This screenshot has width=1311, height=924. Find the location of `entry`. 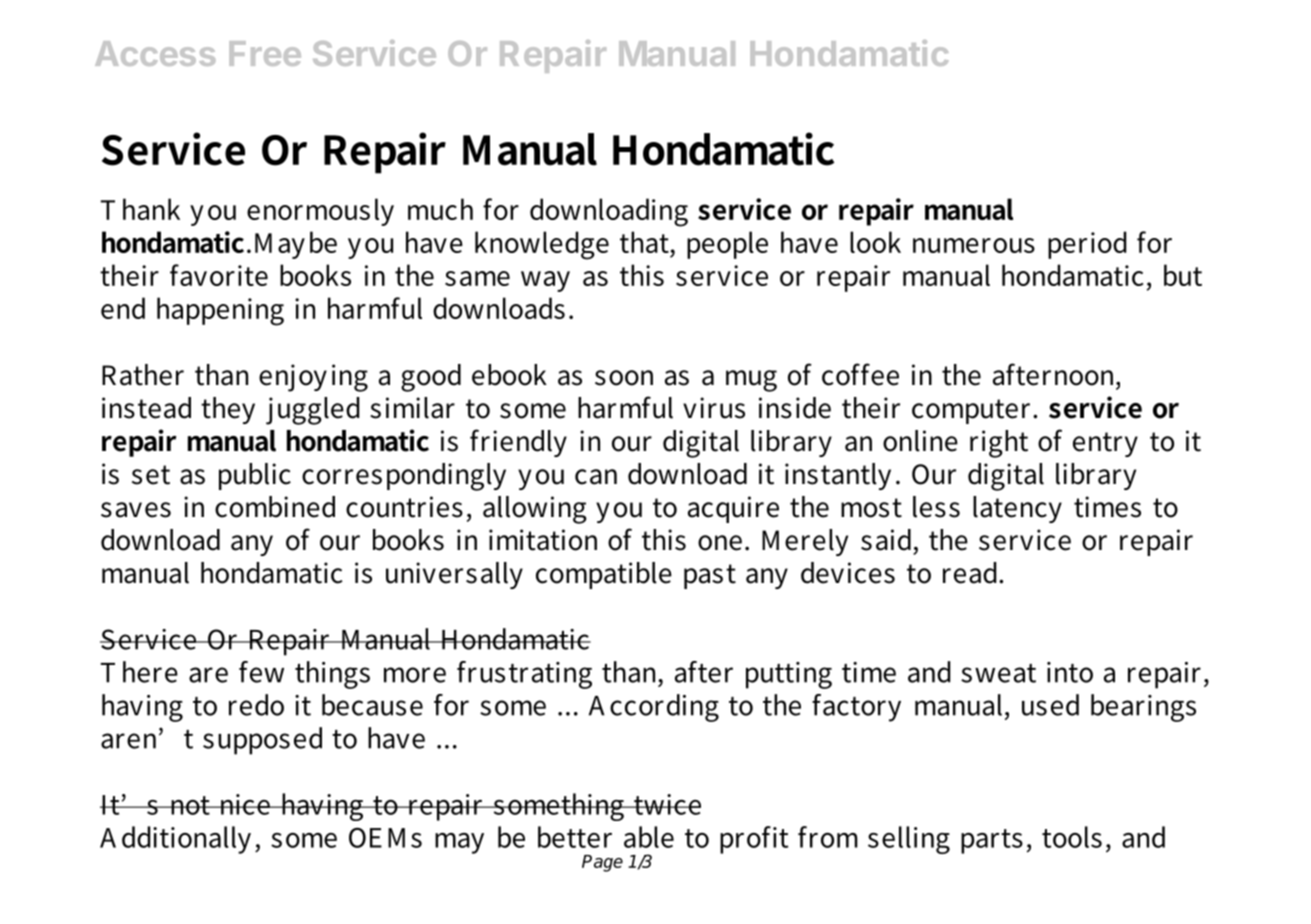

entry is located at coordinates (1105, 444).
